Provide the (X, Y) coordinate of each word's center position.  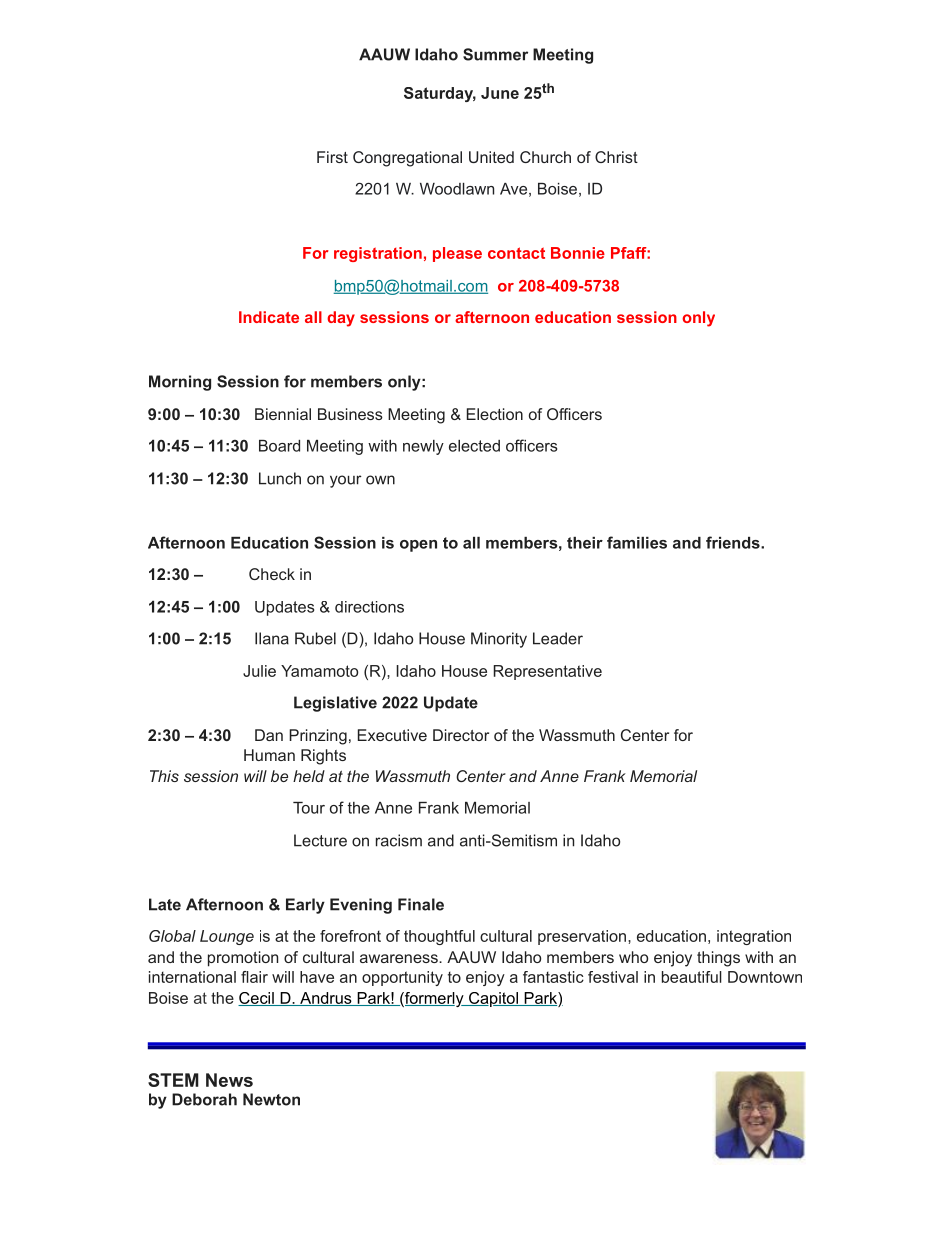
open (418, 546)
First (332, 157)
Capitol (493, 999)
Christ (616, 157)
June (500, 93)
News (229, 1080)
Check (272, 574)
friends (733, 542)
